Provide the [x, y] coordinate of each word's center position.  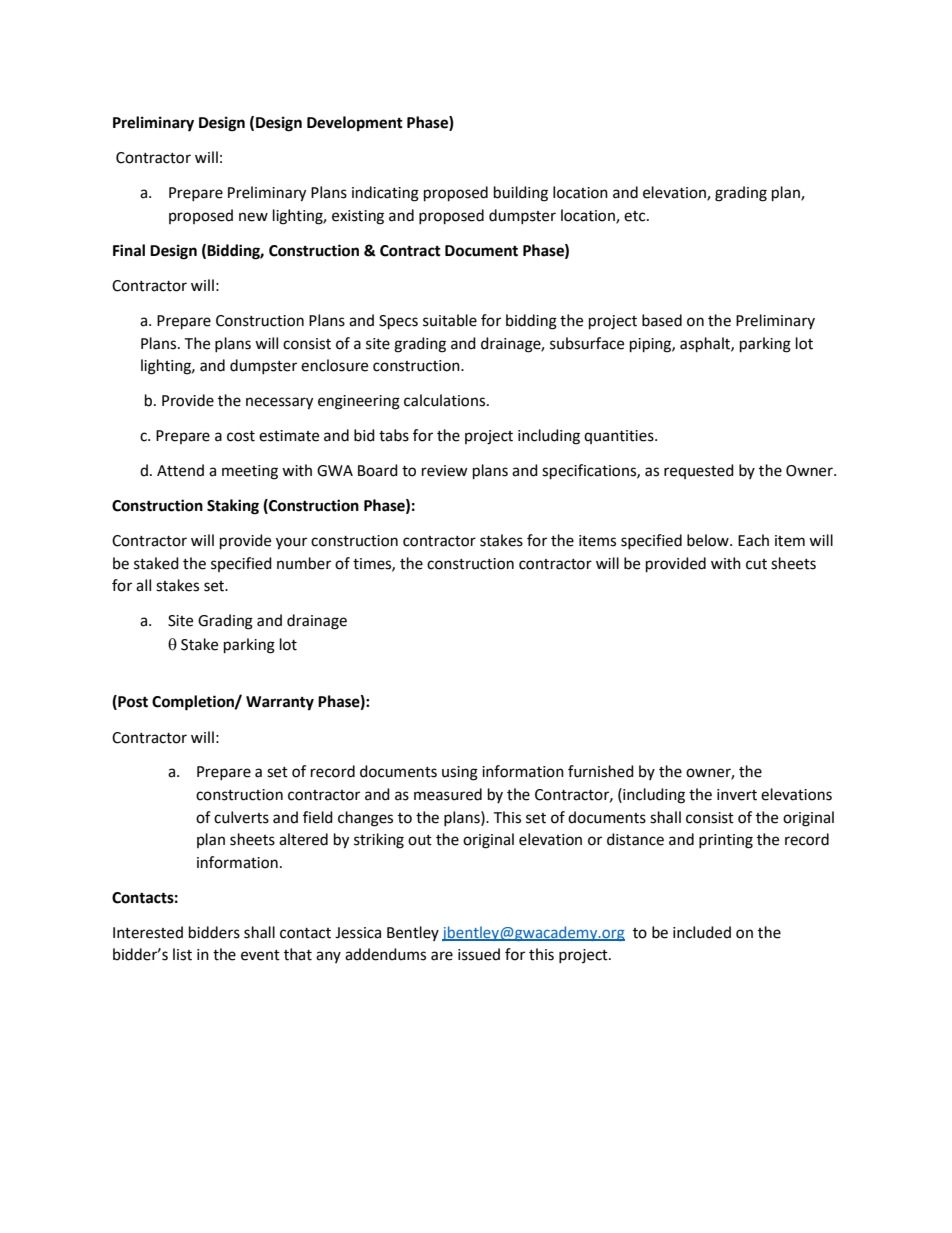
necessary [279, 403]
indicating [385, 194]
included [702, 932]
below [709, 540]
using [460, 773]
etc [636, 216]
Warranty [280, 703]
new [253, 217]
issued [479, 954]
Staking [233, 507]
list [182, 954]
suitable [450, 320]
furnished [601, 771]
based [662, 320]
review [445, 471]
